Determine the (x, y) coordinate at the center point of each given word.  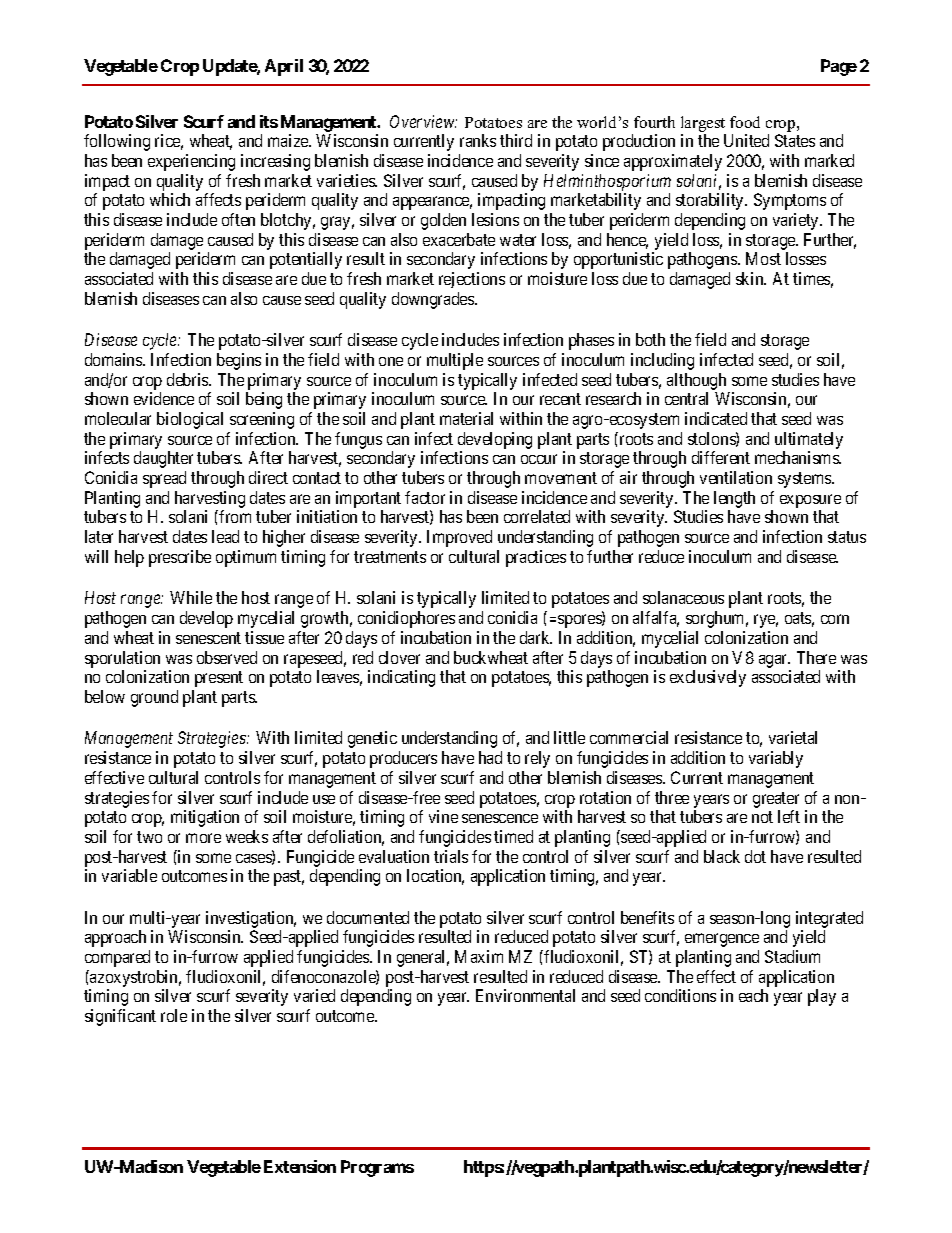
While (191, 597)
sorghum (717, 619)
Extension (300, 1166)
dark (536, 637)
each (753, 995)
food (745, 122)
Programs (377, 1168)
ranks (478, 140)
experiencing (191, 162)
